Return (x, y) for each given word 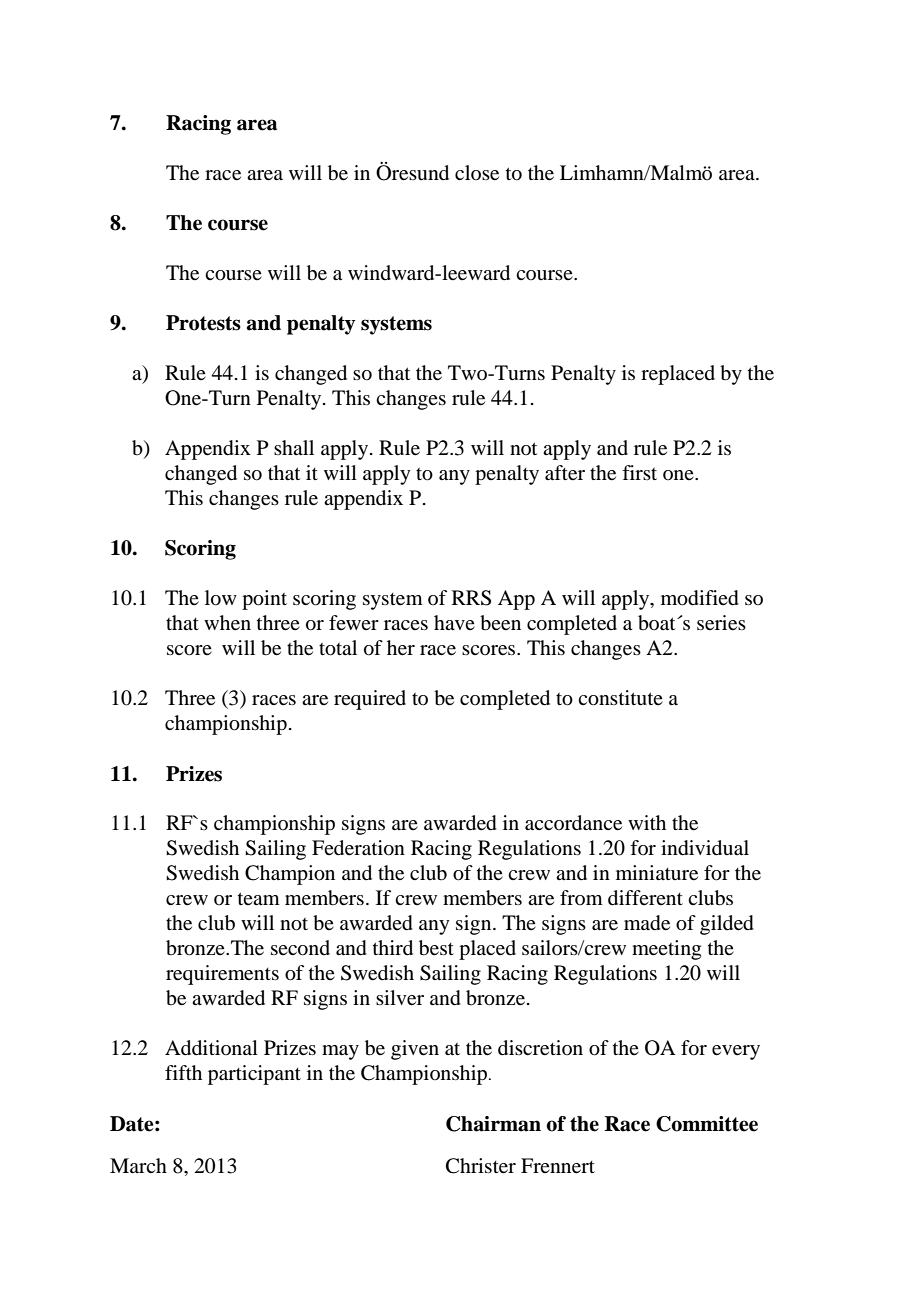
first (639, 472)
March (138, 1165)
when (227, 623)
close (477, 173)
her (401, 648)
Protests (203, 323)
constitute (620, 698)
